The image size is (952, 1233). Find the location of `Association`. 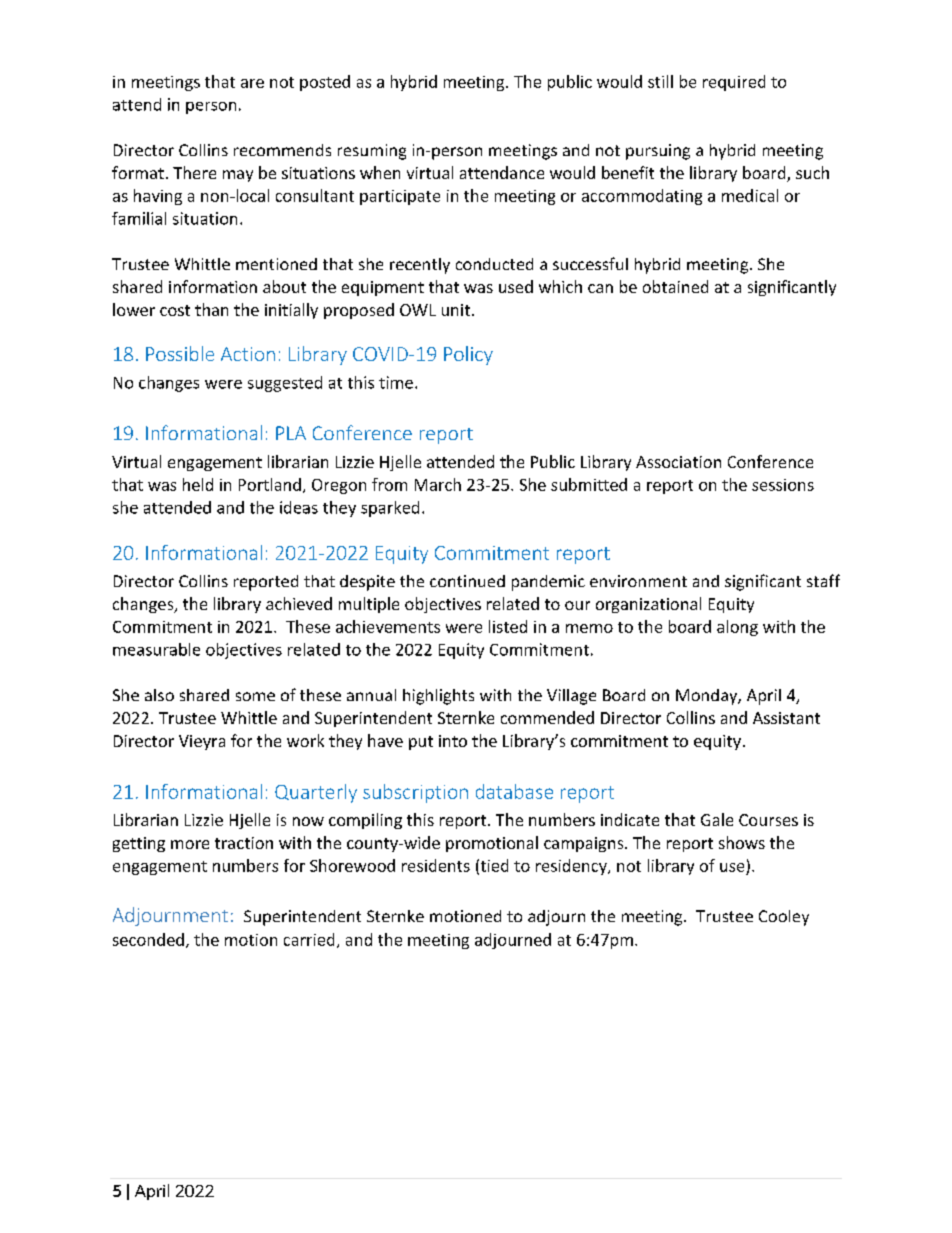

Association is located at coordinates (678, 462).
